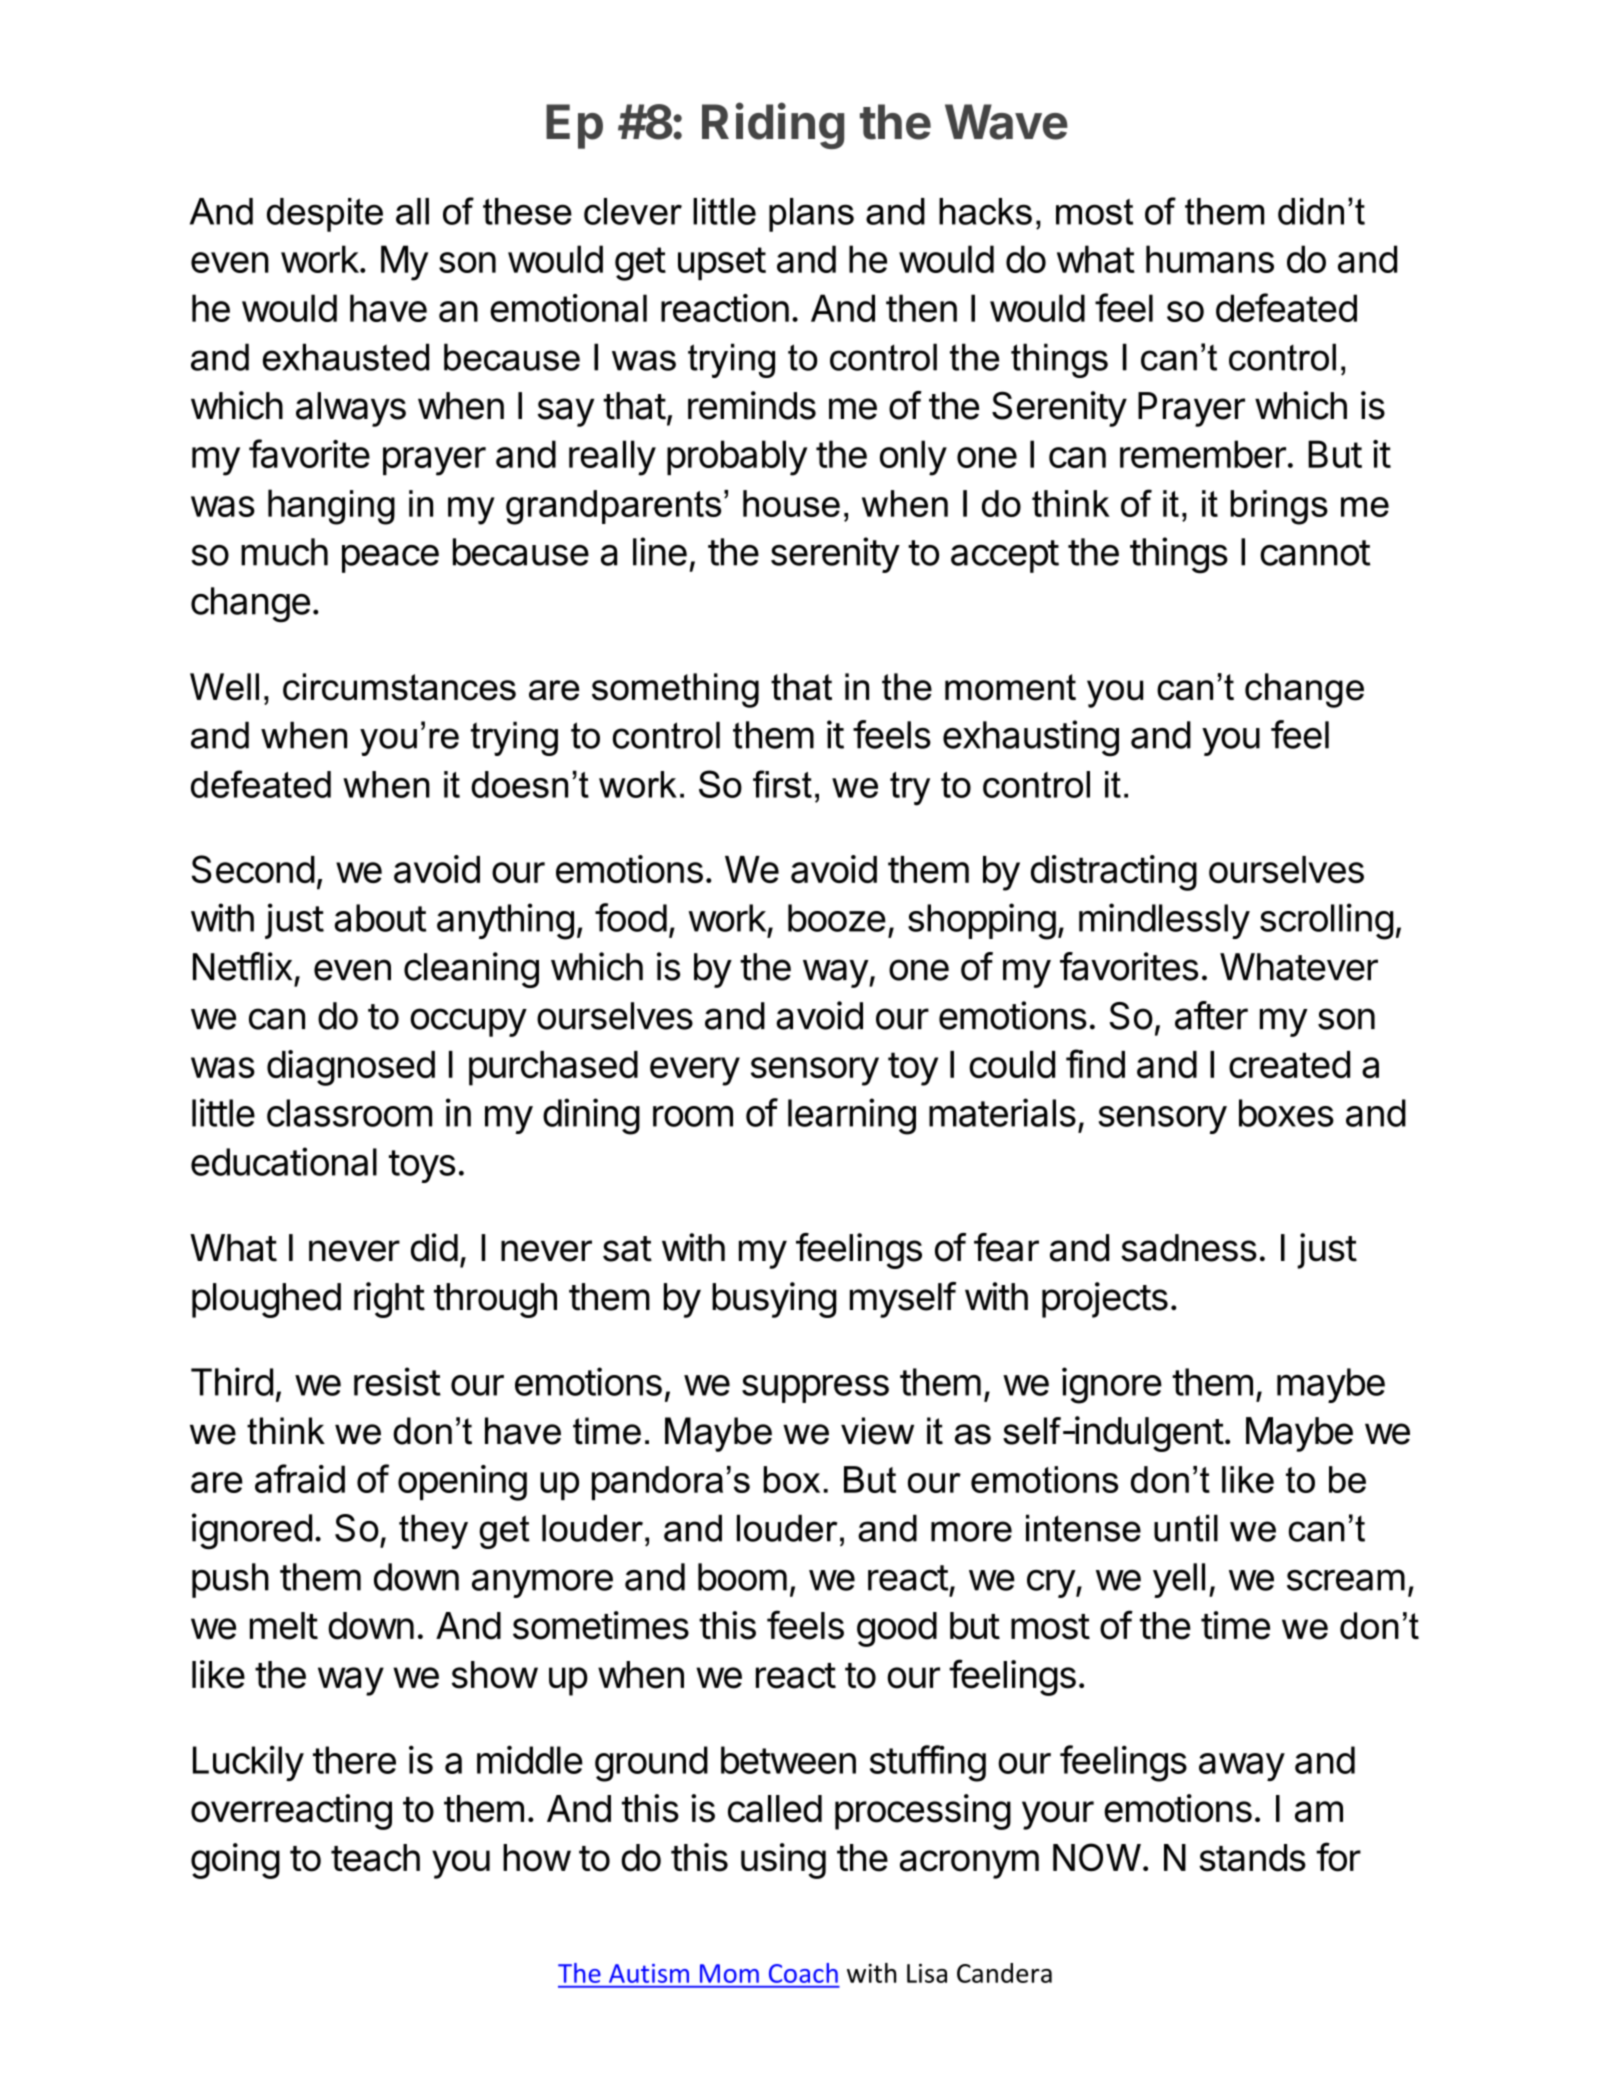  I want to click on despite, so click(325, 215).
